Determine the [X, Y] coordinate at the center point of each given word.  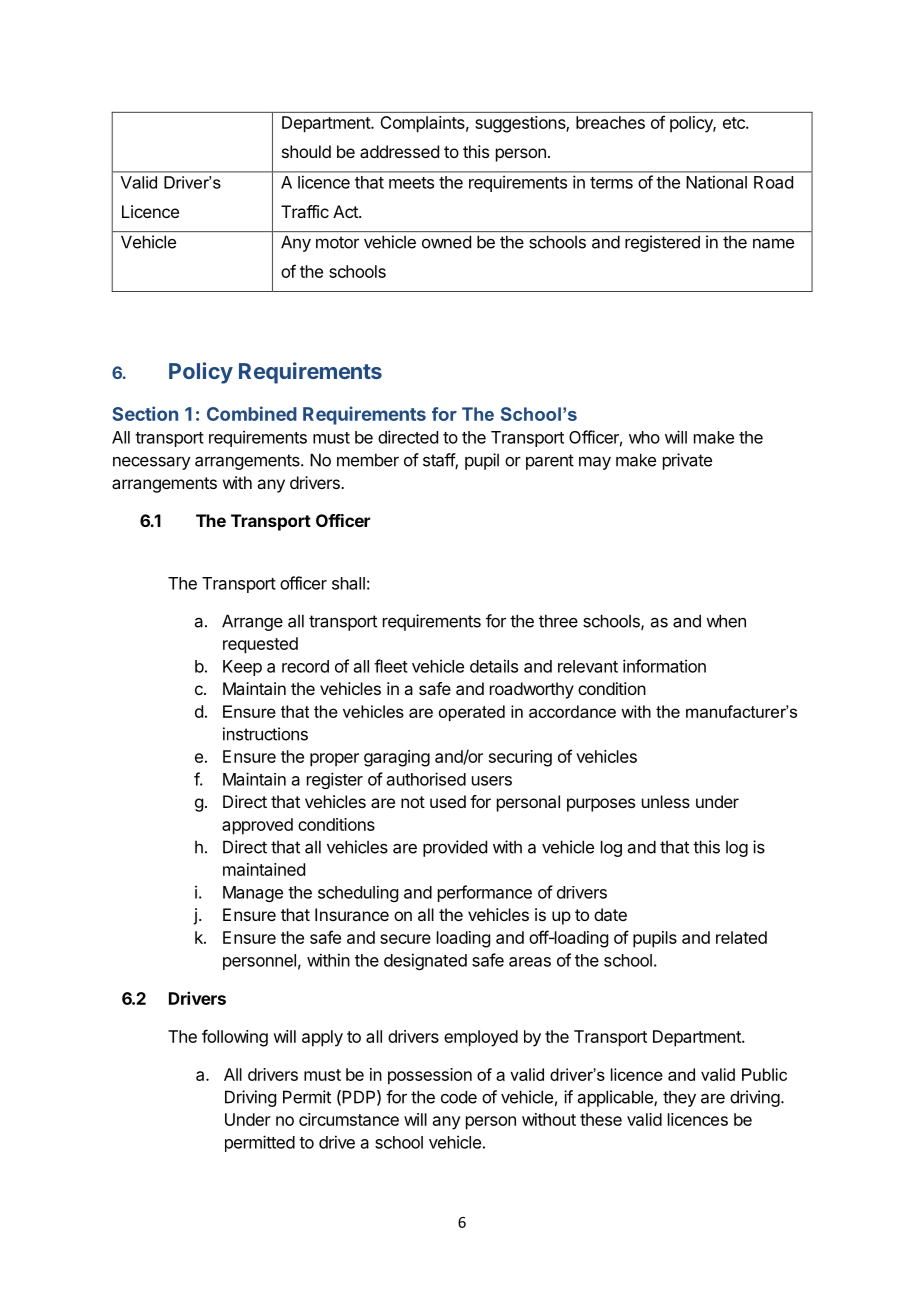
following [235, 1038]
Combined [252, 413]
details [494, 666]
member [368, 460]
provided [455, 848]
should [306, 151]
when [726, 621]
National [716, 182]
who [644, 437]
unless [666, 801]
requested [260, 645]
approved [257, 826]
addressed [399, 151]
